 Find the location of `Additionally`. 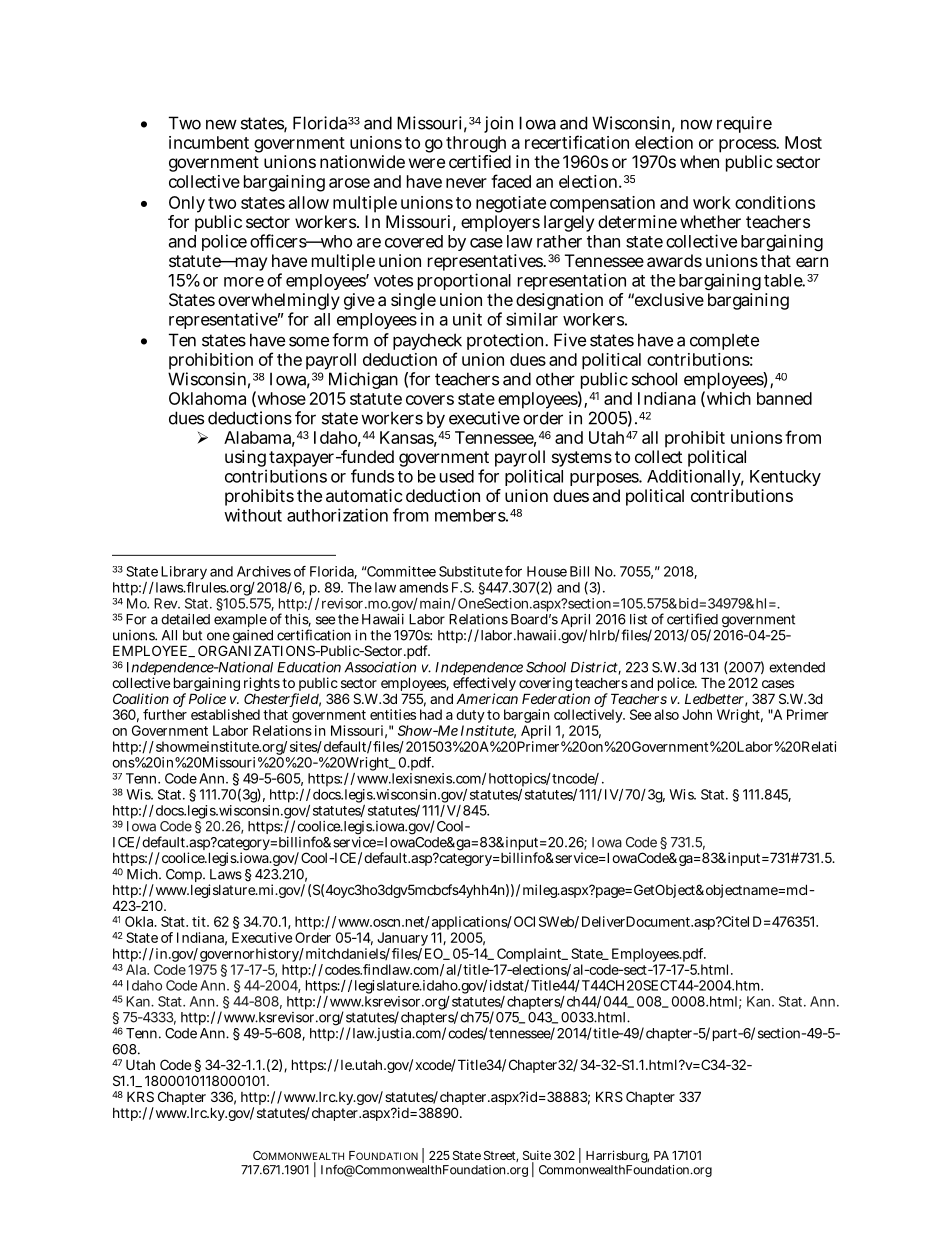

Additionally is located at coordinates (695, 477).
